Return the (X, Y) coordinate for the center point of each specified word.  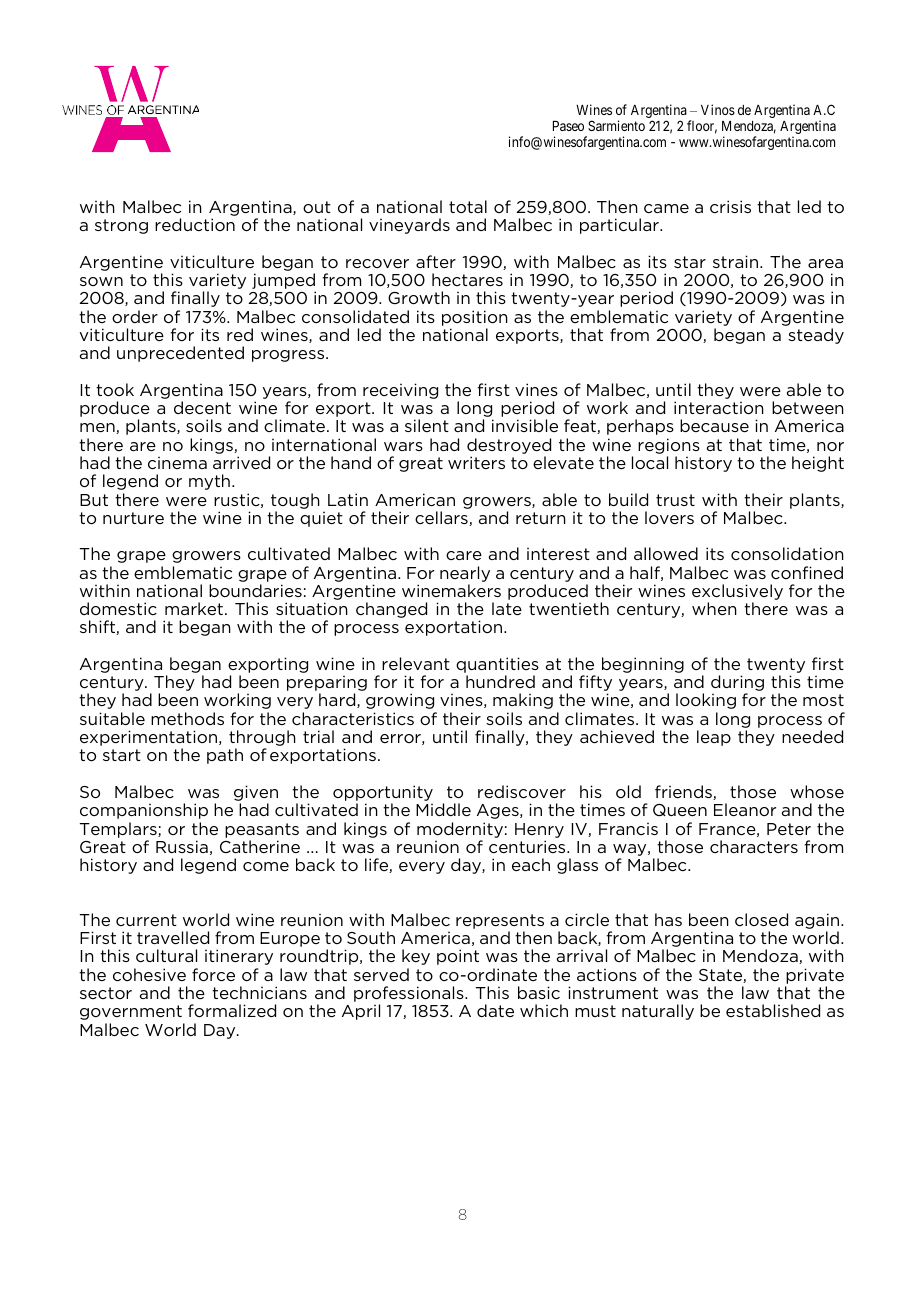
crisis (730, 206)
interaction (719, 407)
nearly (465, 574)
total (468, 206)
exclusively (737, 593)
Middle (443, 809)
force (213, 974)
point (458, 957)
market (194, 608)
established (773, 1010)
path (225, 756)
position (475, 318)
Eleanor (745, 809)
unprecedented (180, 354)
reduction (195, 224)
